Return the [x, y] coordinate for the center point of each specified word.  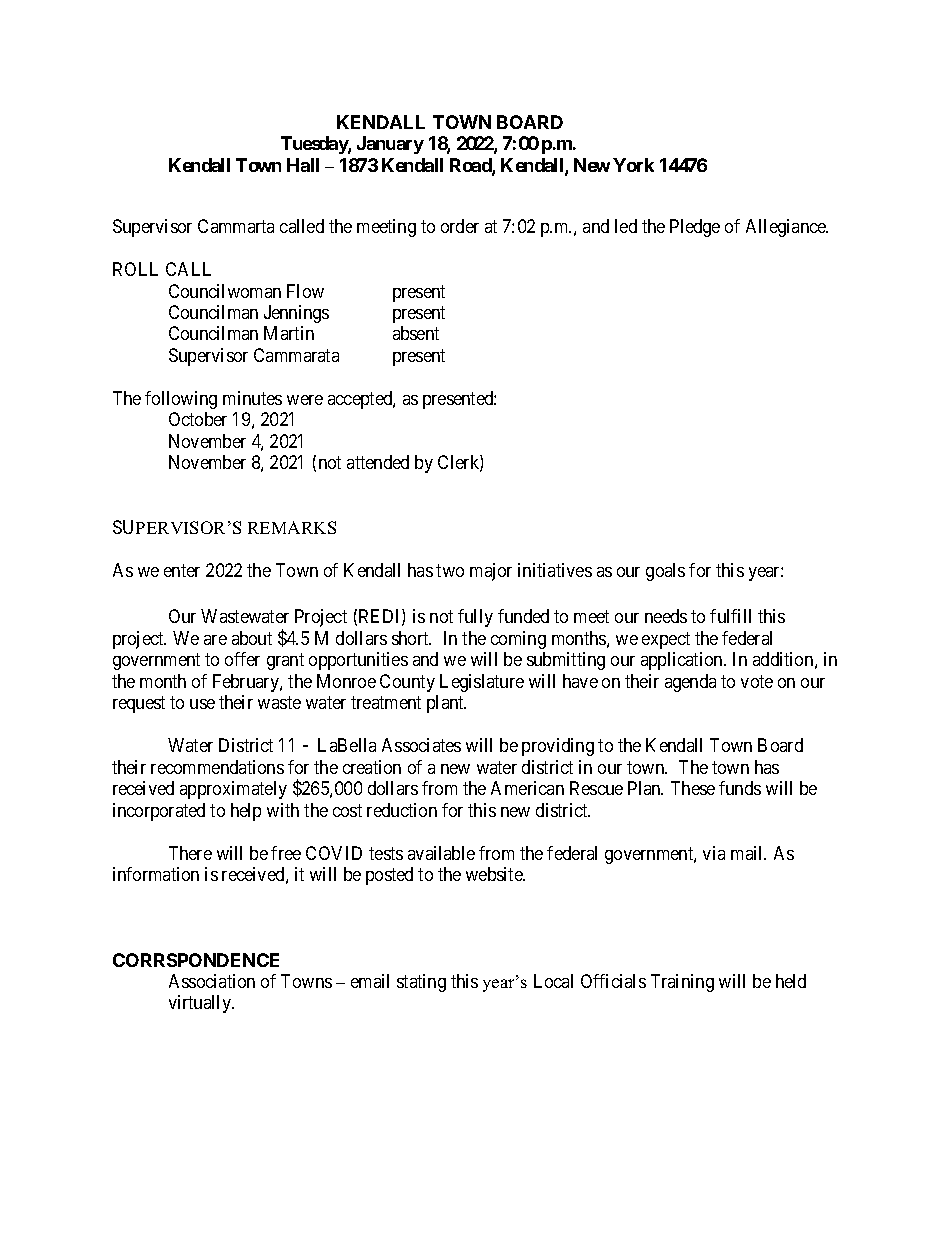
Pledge [695, 228]
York [633, 165]
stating [421, 983]
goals [665, 572]
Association [212, 981]
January [390, 145]
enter [182, 570]
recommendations [217, 767]
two [450, 570]
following [181, 400]
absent [416, 333]
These [693, 788]
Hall [303, 165]
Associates [421, 745]
